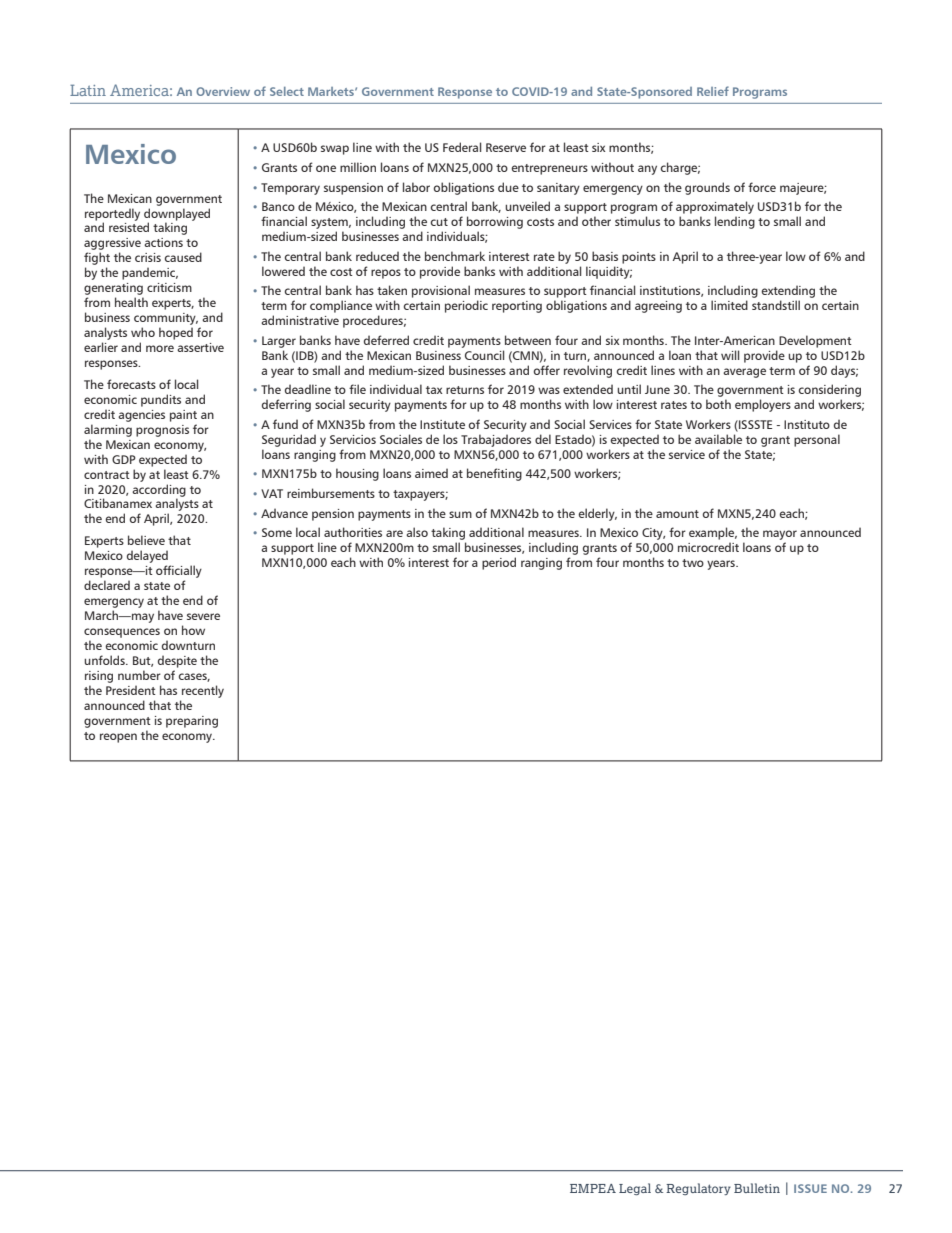 The width and height of the page is (952, 1233). What do you see at coordinates (192, 722) in the page?
I see `preparing` at bounding box center [192, 722].
